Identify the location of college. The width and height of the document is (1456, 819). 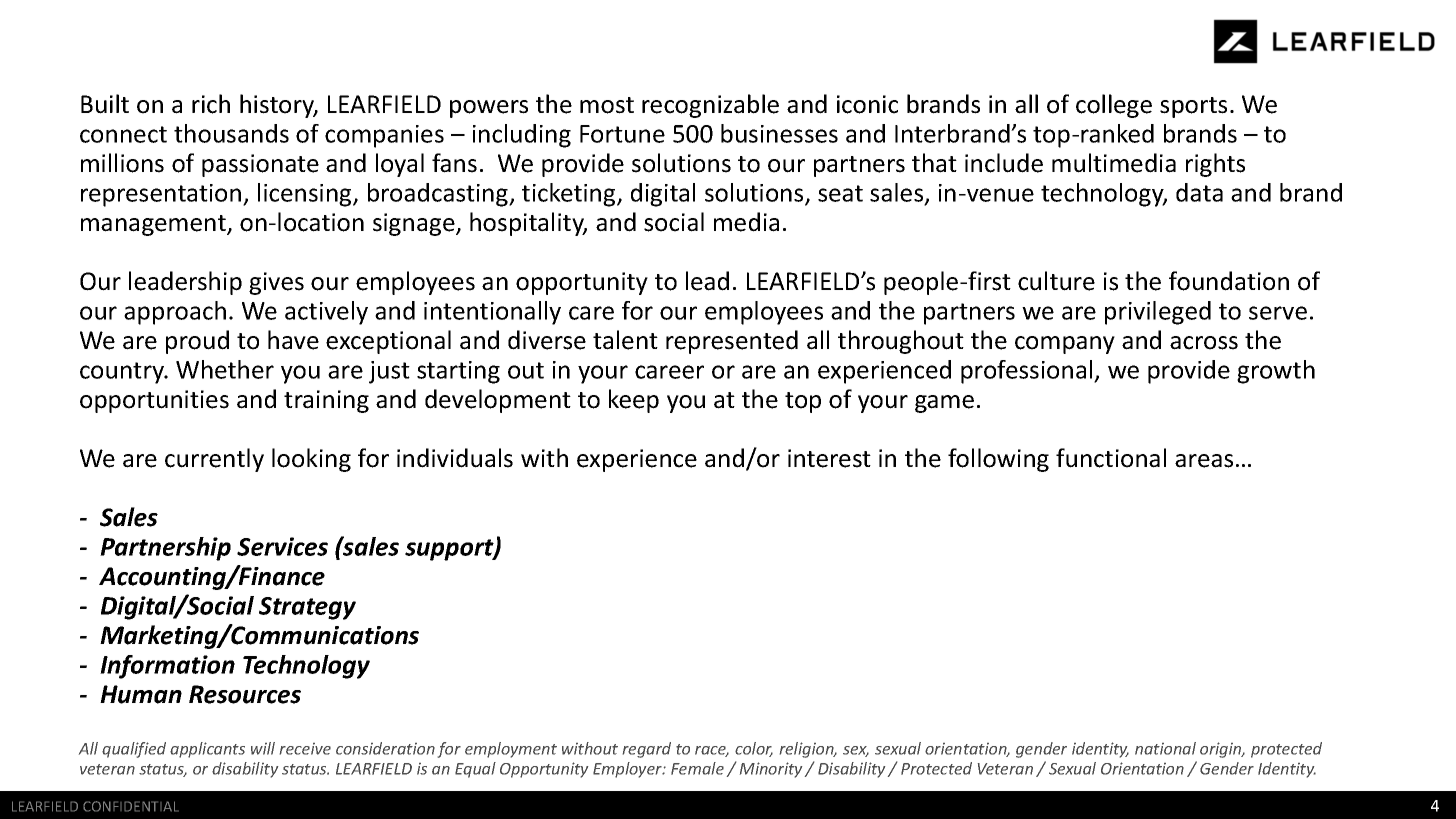
(1114, 106).
